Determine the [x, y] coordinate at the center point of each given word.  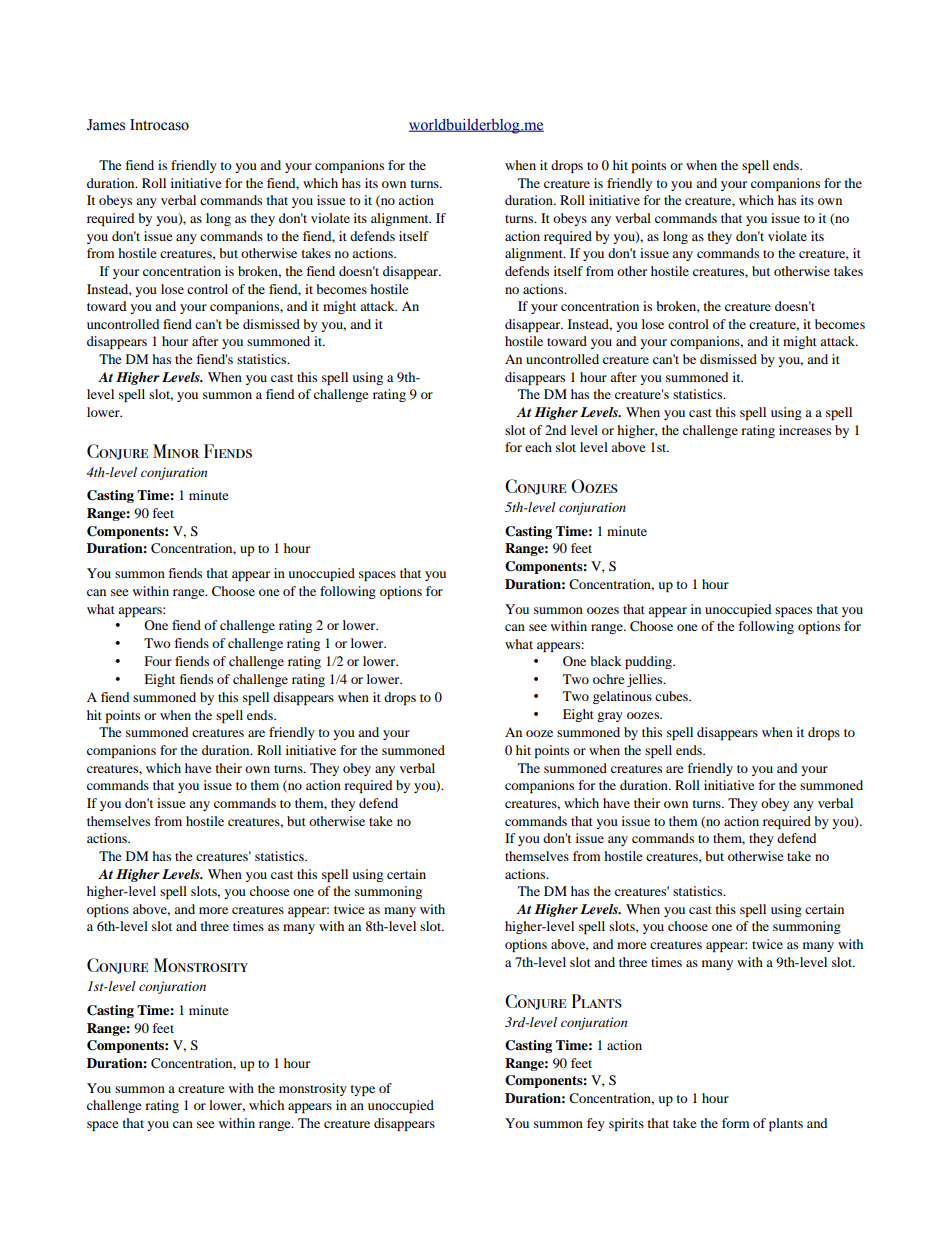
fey [596, 1124]
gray [610, 717]
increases [805, 430]
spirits [626, 1124]
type [363, 1090]
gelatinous [622, 697]
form [735, 1123]
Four [158, 661]
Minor [176, 451]
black [606, 661]
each [538, 447]
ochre [608, 679]
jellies [646, 680]
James [106, 125]
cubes [672, 696]
